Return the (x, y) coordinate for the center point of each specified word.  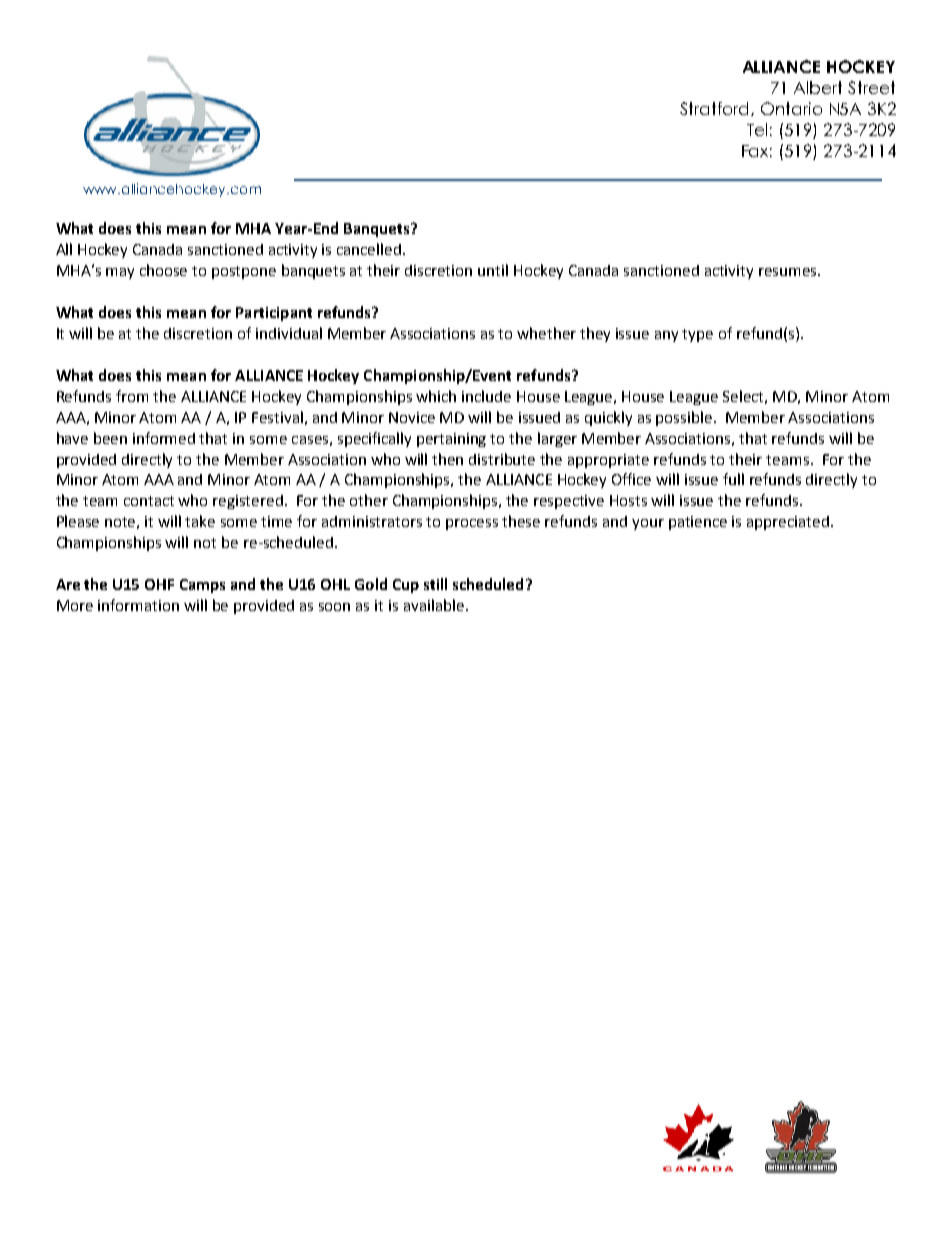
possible (684, 418)
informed (164, 438)
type (697, 335)
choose (163, 270)
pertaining (451, 440)
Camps (202, 586)
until (493, 270)
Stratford (716, 109)
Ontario (791, 108)
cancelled (370, 249)
